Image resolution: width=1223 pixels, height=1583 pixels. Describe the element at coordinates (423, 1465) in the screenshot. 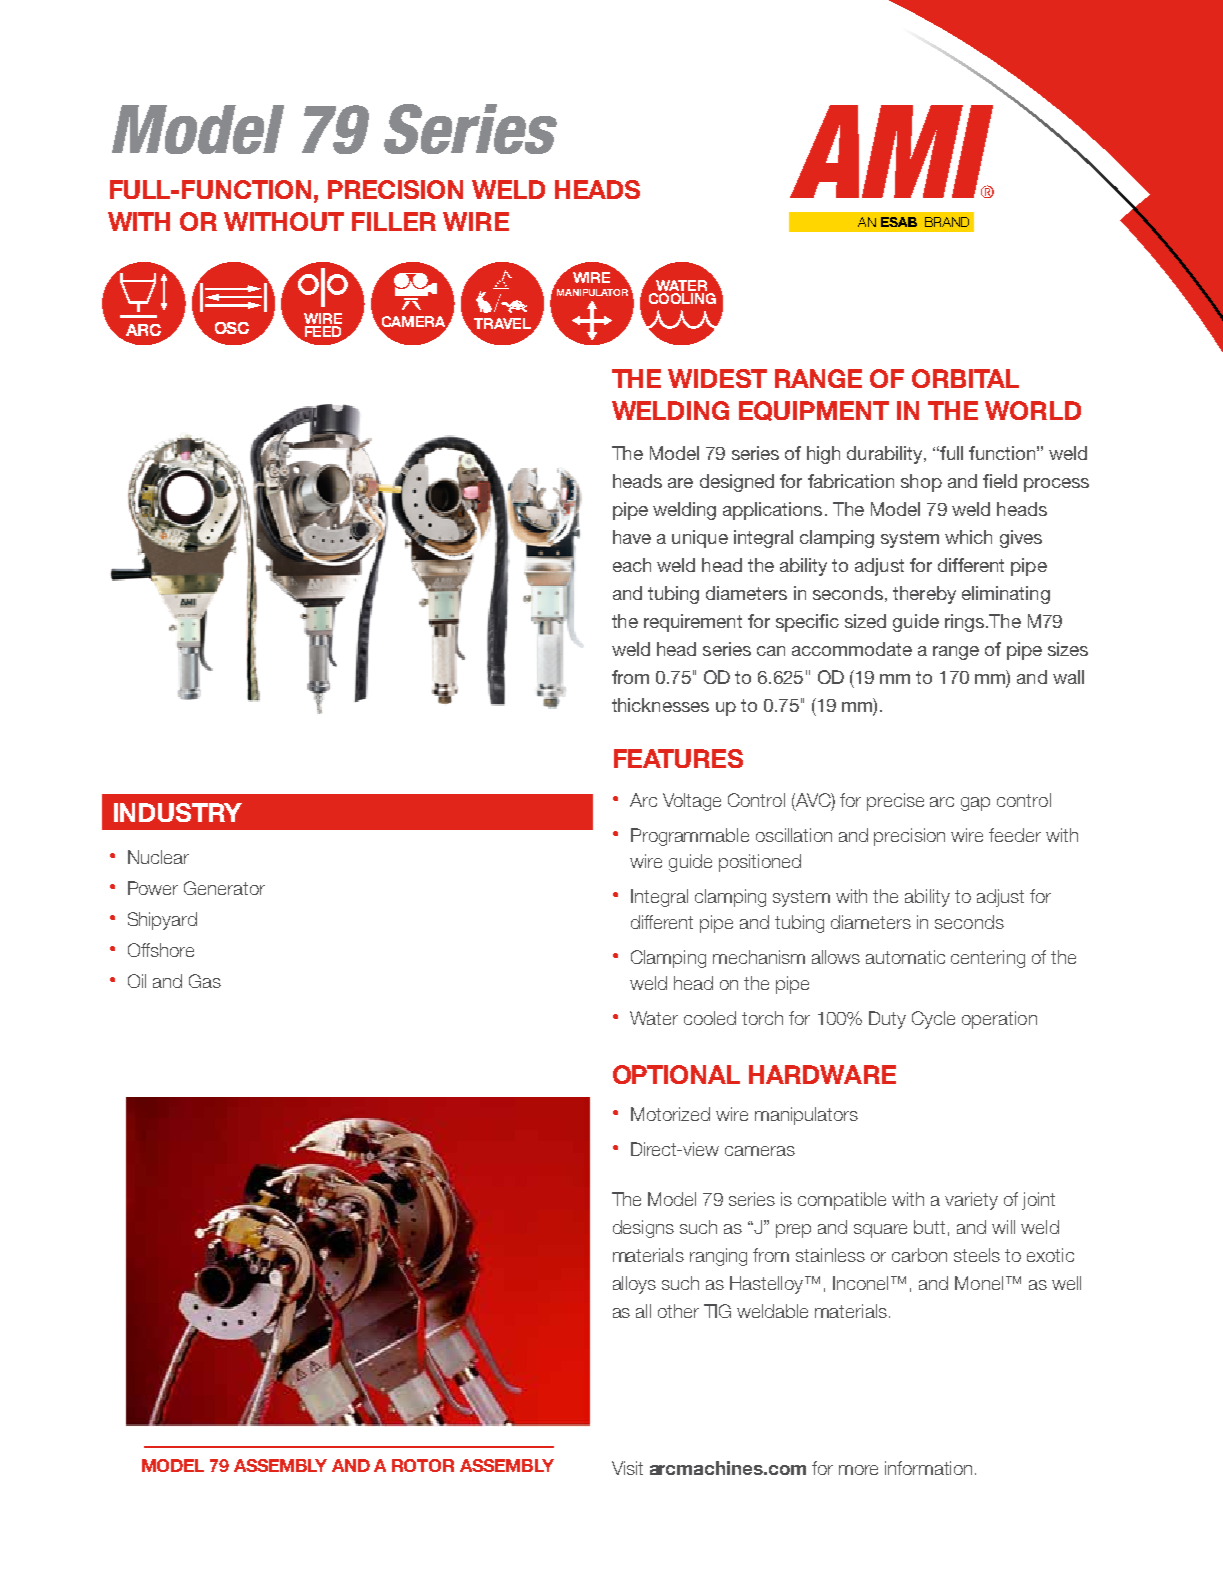

I see `ROTOR` at that location.
